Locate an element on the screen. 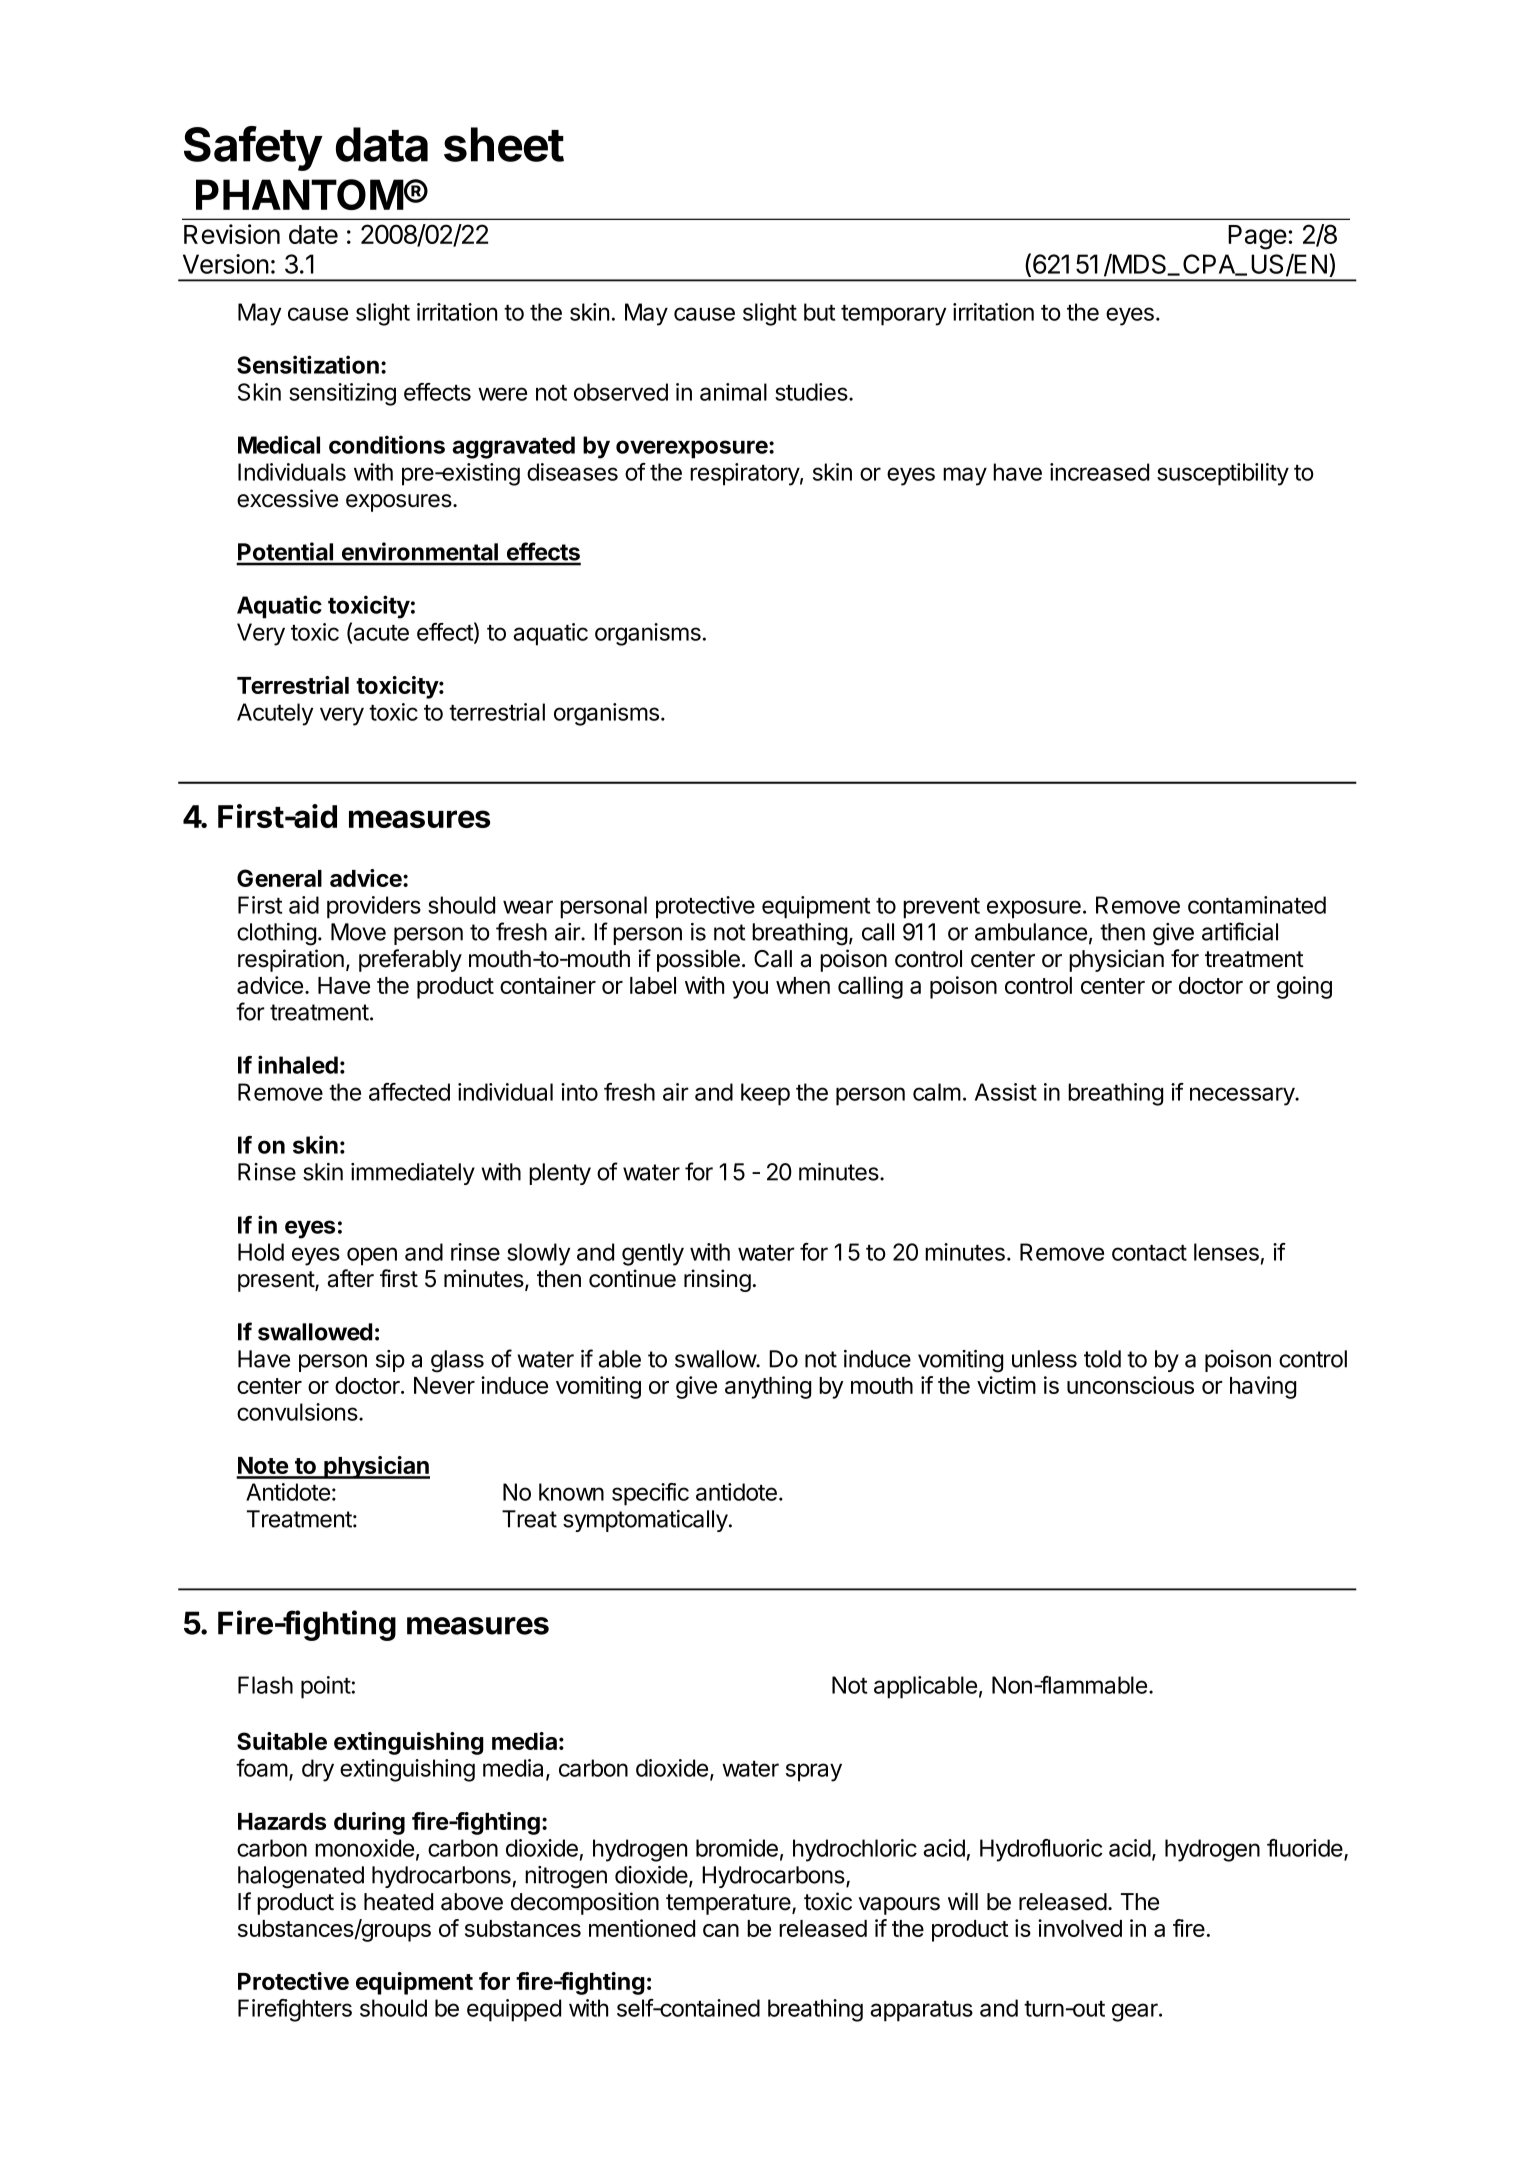 The width and height of the screenshot is (1534, 2170). but is located at coordinates (819, 312).
